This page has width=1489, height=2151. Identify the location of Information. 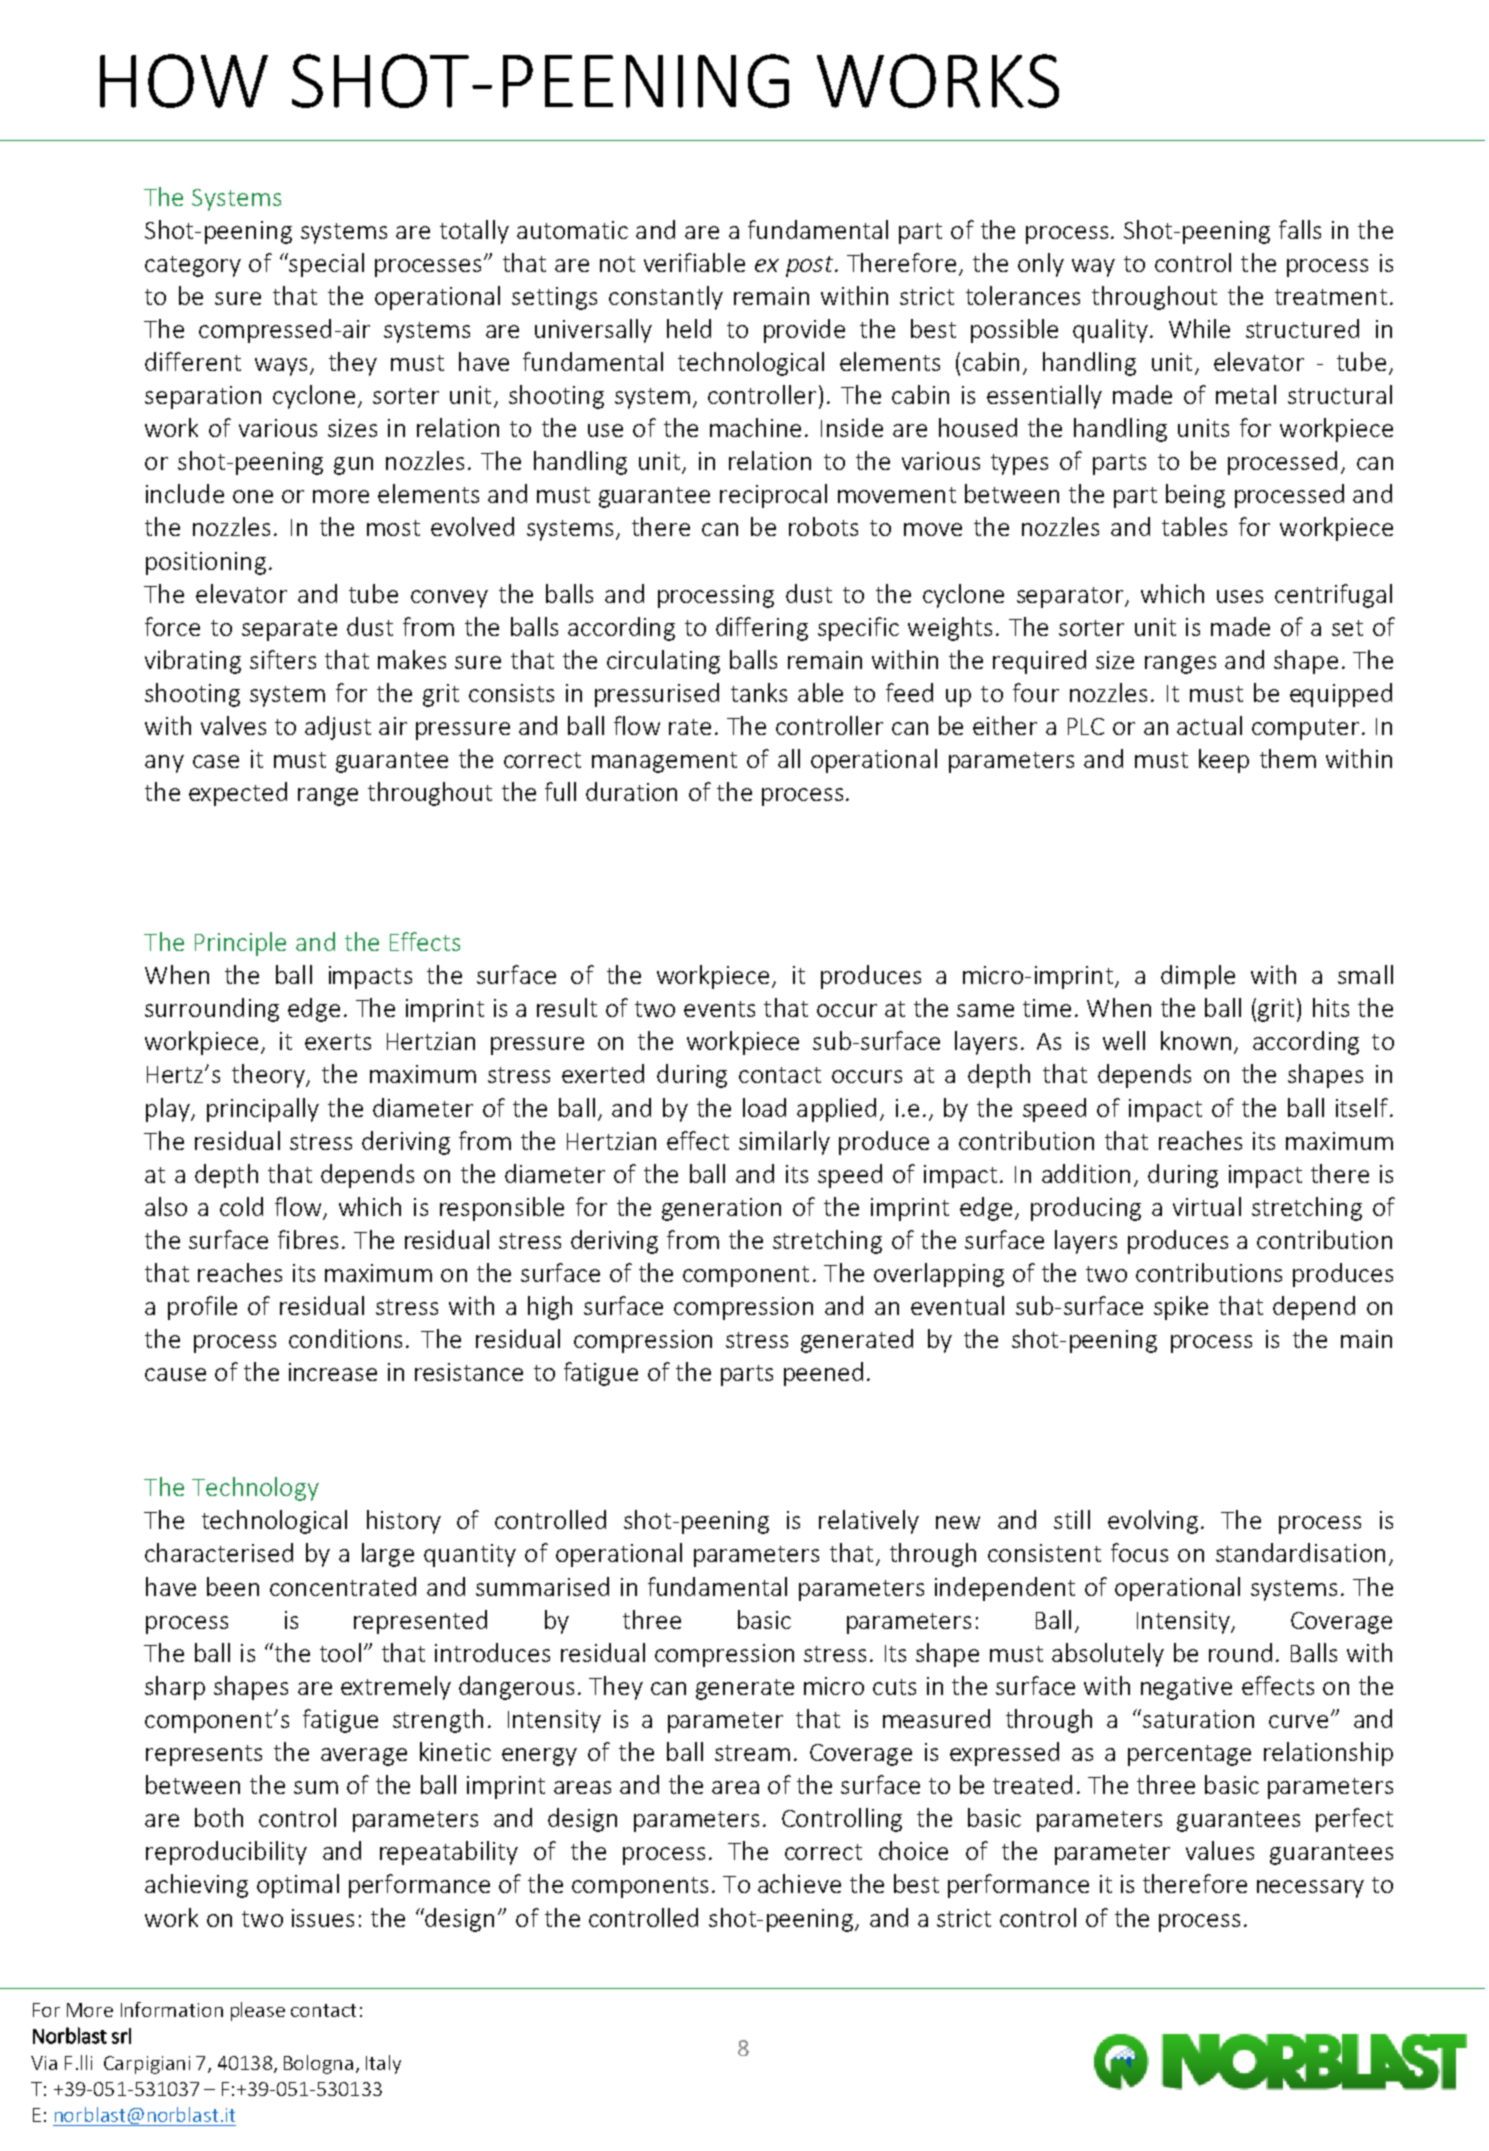
(172, 2009).
